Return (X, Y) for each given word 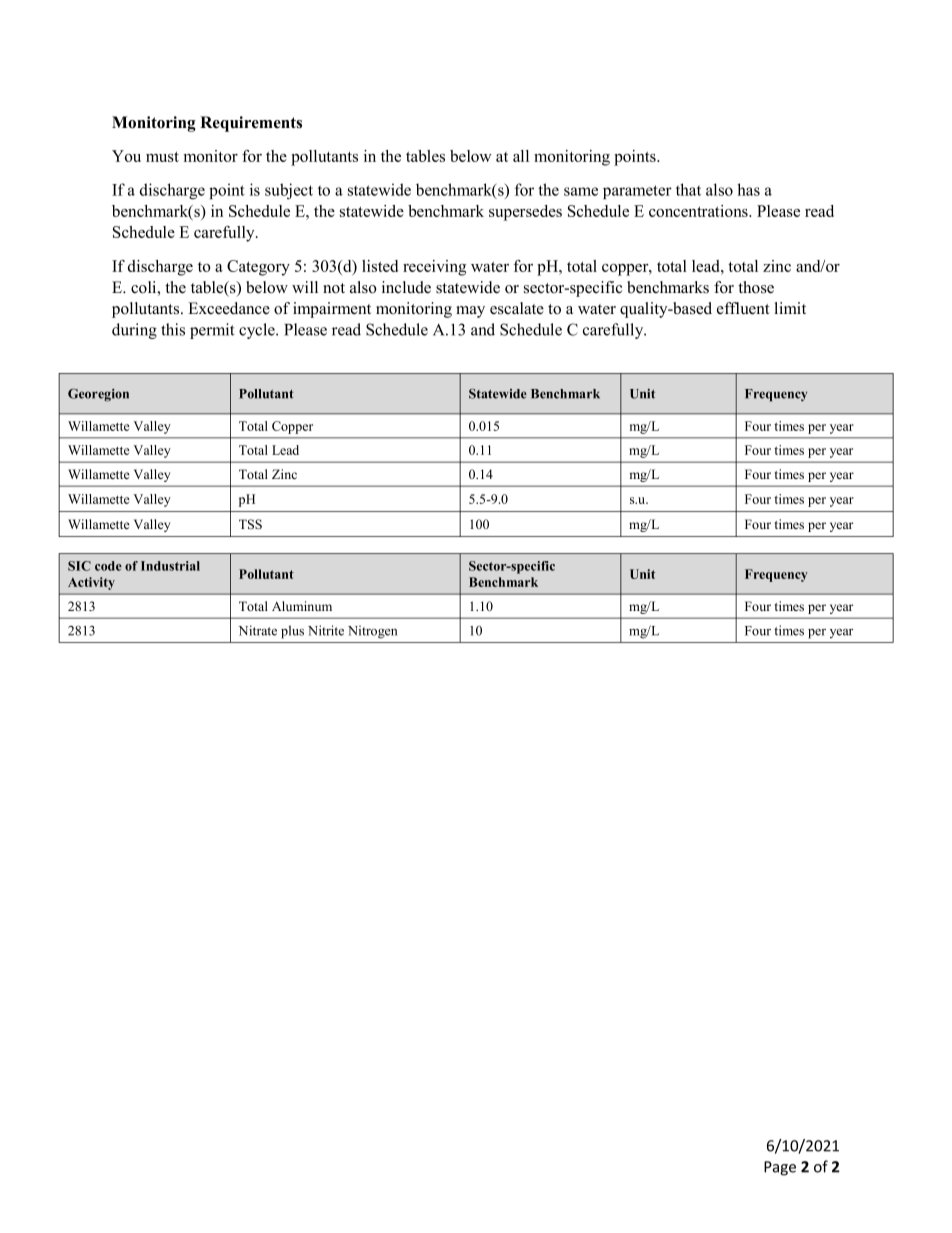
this (173, 329)
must (162, 157)
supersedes (525, 213)
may (470, 312)
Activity (91, 583)
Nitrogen (372, 632)
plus (292, 632)
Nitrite (326, 630)
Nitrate (258, 630)
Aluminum (302, 606)
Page (780, 1168)
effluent (743, 308)
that (688, 189)
